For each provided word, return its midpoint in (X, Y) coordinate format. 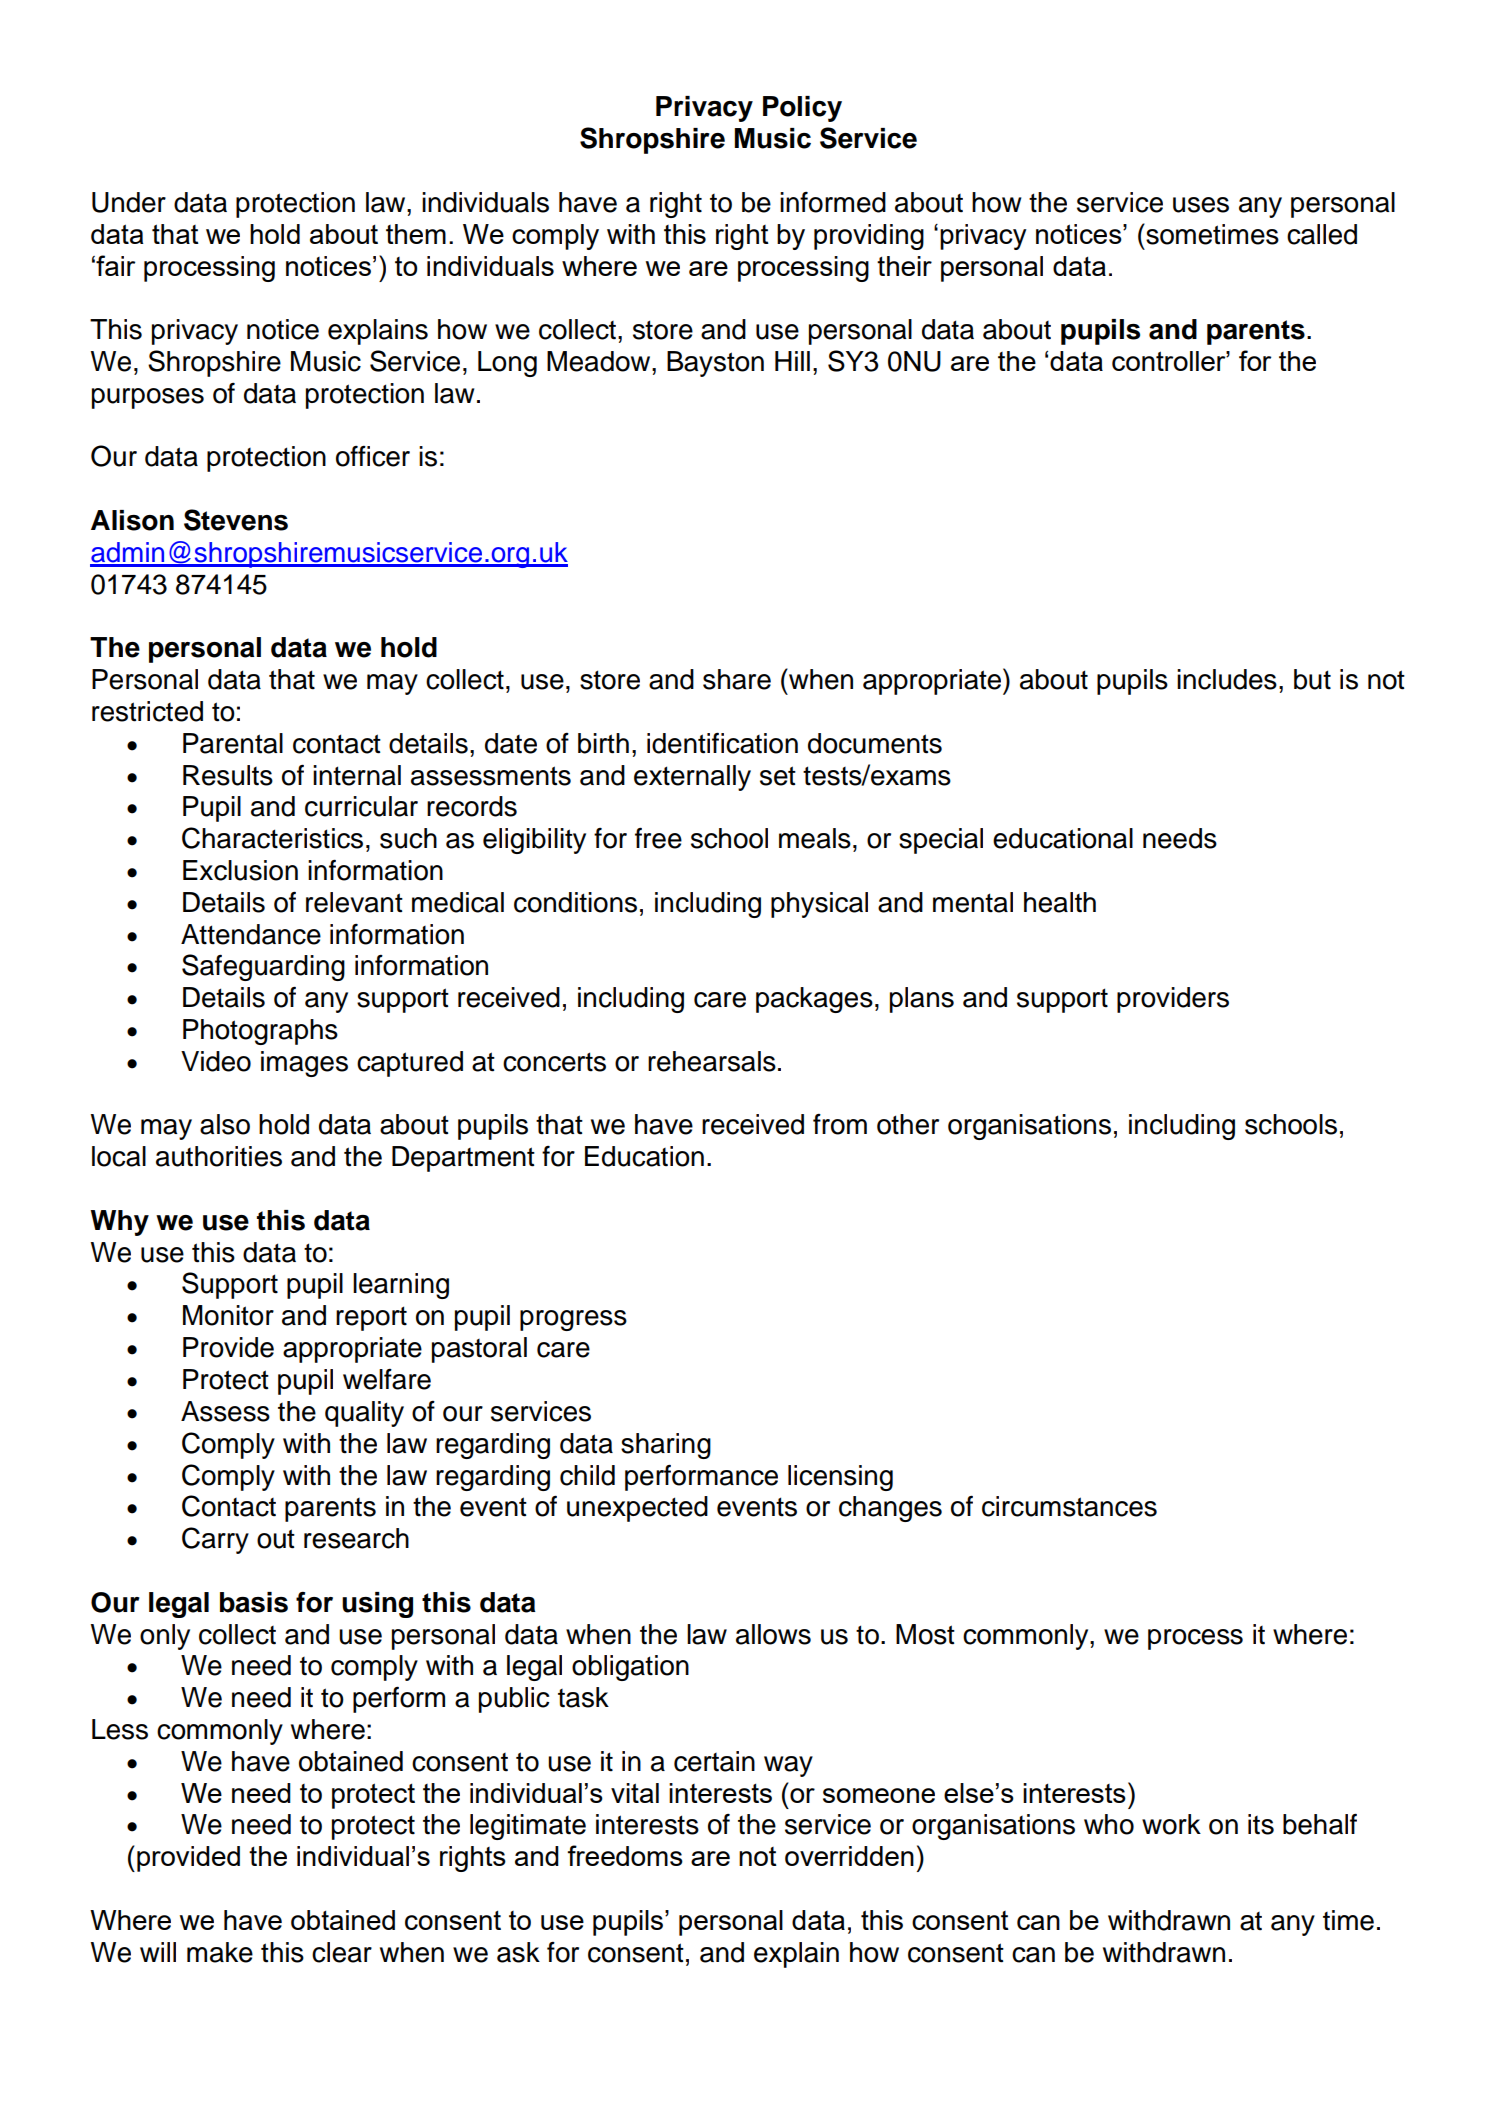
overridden (849, 1856)
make (220, 1952)
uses (1201, 205)
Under (129, 202)
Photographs (260, 1032)
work (1171, 1824)
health (1060, 902)
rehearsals (712, 1061)
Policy (802, 109)
